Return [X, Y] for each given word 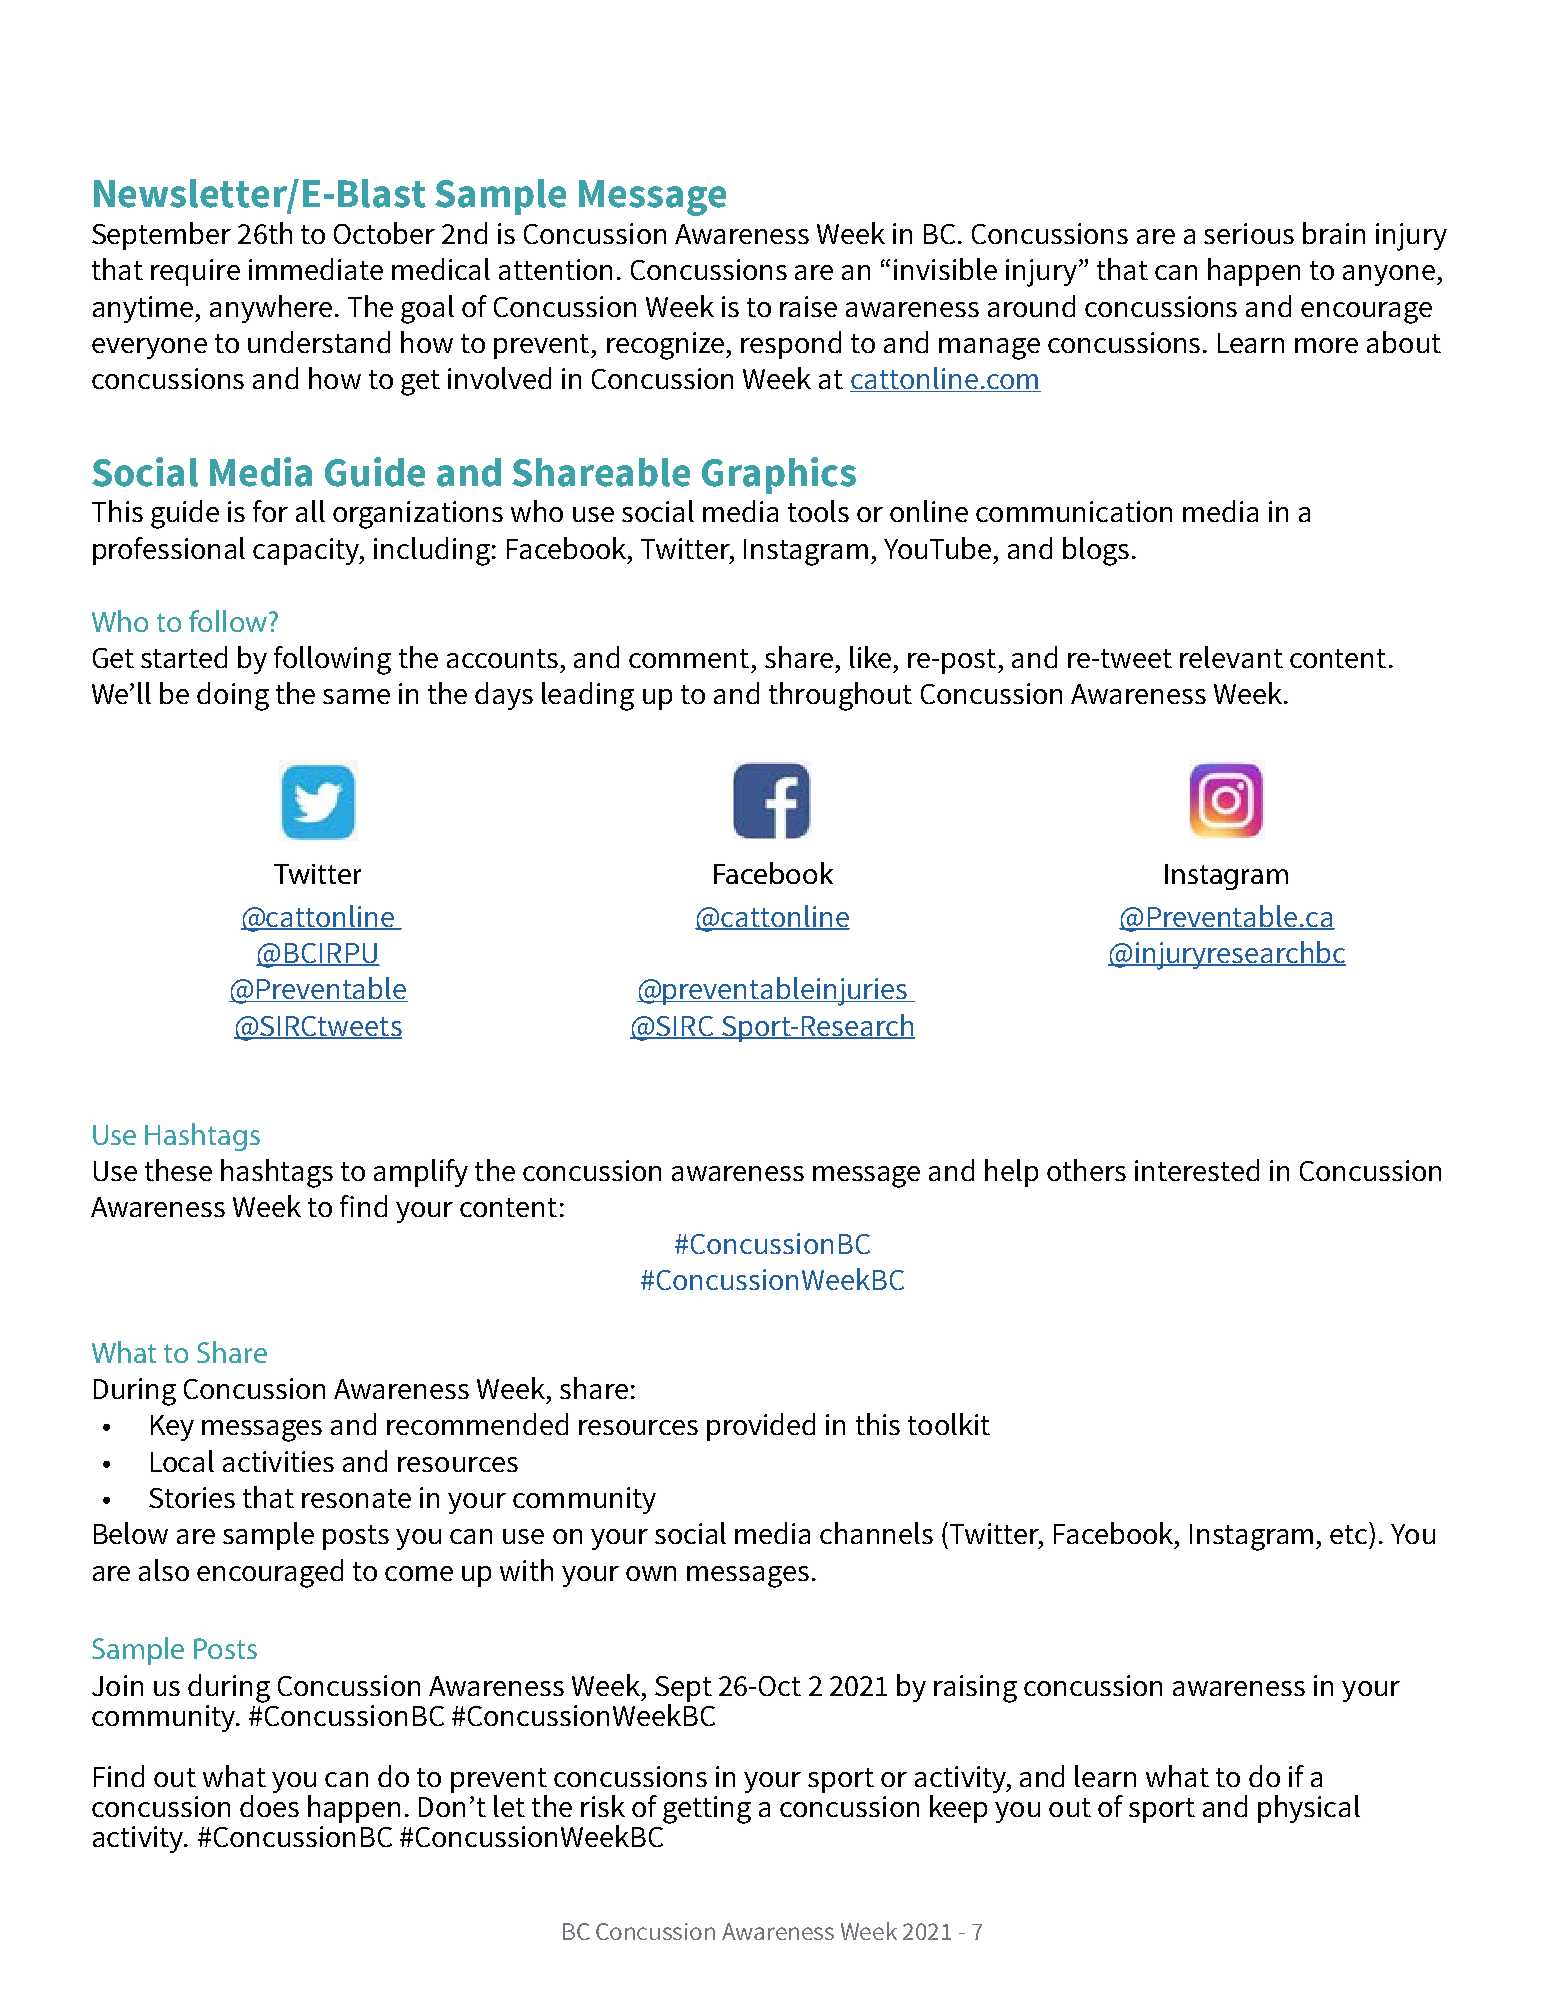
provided [761, 1427]
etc [1348, 1534]
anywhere [271, 309]
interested [1197, 1170]
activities [278, 1461]
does [269, 1806]
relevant [1231, 657]
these [178, 1170]
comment [689, 658]
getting [707, 1810]
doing [233, 696]
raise [808, 306]
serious [1249, 233]
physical [1309, 1809]
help [1011, 1173]
